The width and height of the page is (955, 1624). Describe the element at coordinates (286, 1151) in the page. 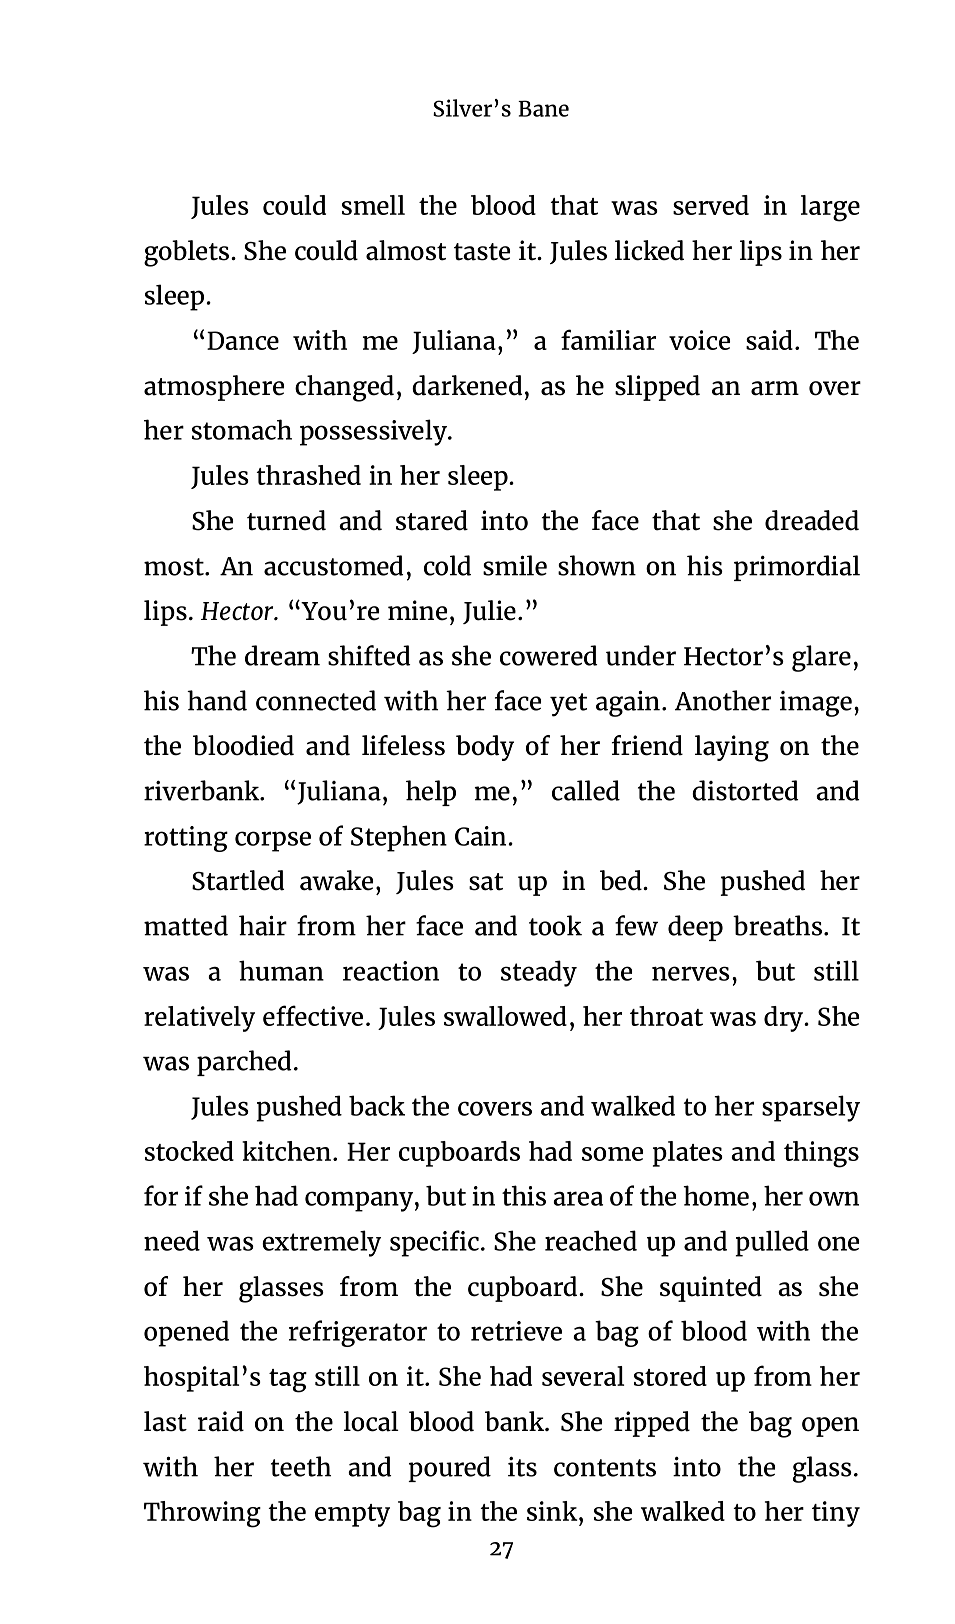

I see `kitchen` at that location.
